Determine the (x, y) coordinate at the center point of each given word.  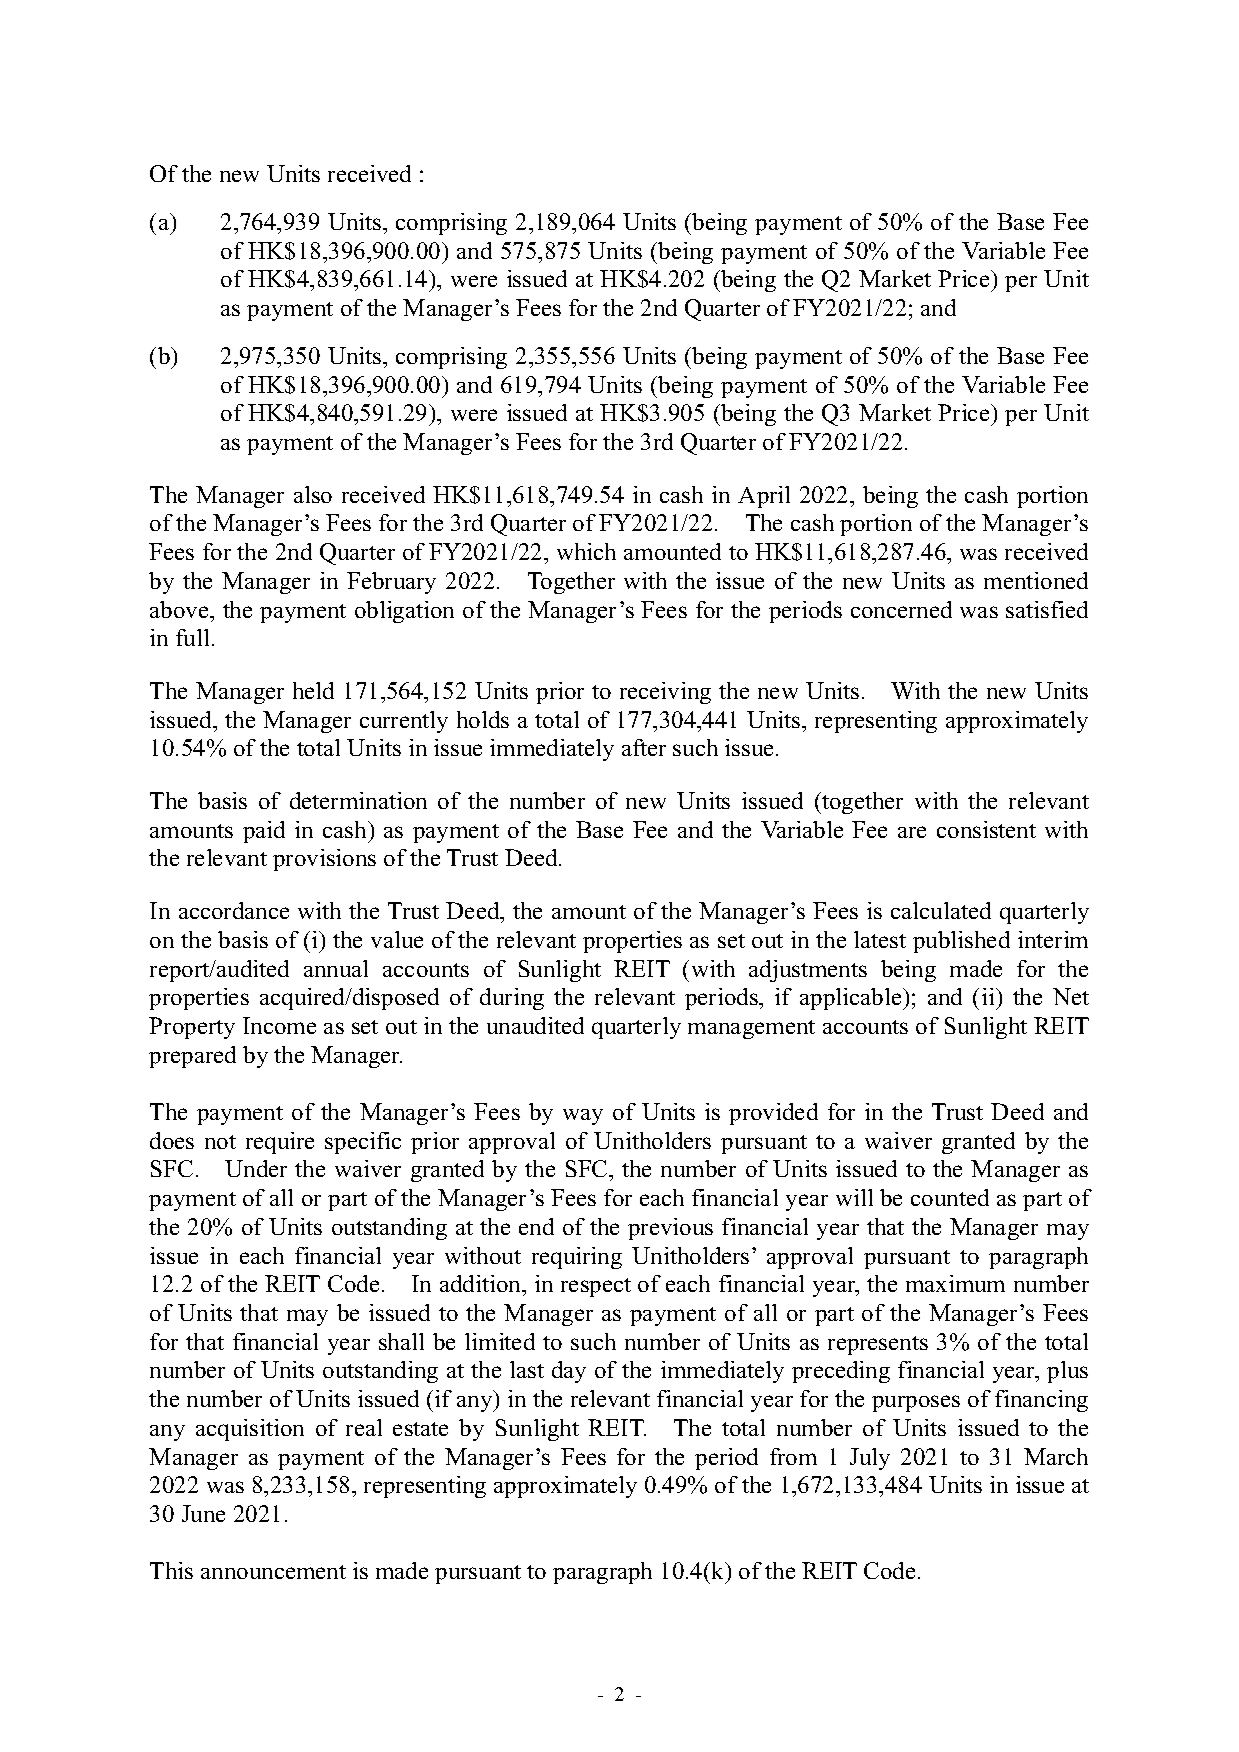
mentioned (1036, 580)
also (313, 494)
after (644, 747)
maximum (955, 1283)
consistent (986, 829)
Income (279, 1025)
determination (358, 800)
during (512, 999)
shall (401, 1341)
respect (596, 1287)
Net (1071, 996)
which (586, 551)
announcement (273, 1572)
